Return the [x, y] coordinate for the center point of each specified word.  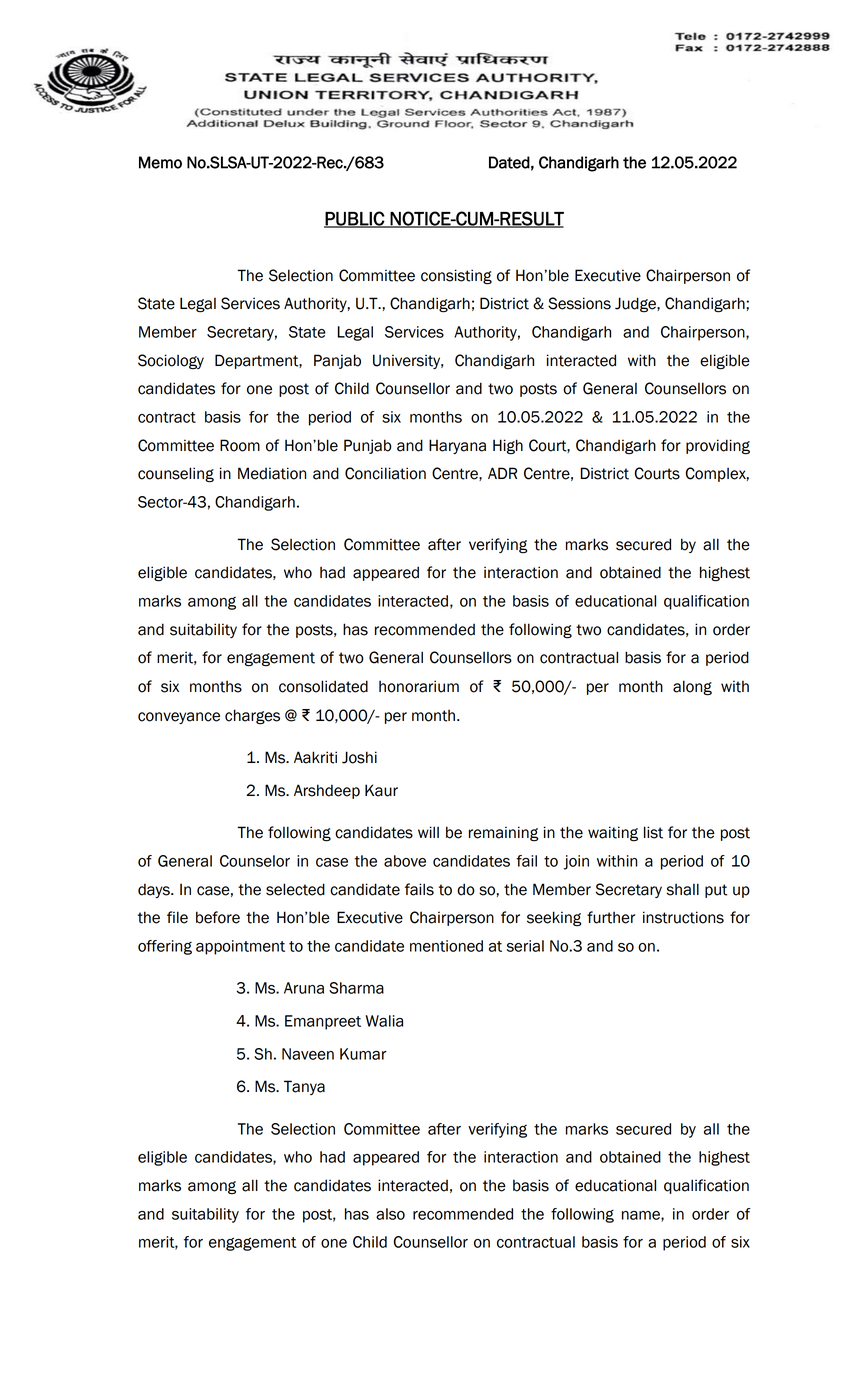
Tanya [304, 1087]
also [390, 1214]
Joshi [359, 757]
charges [252, 717]
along [692, 688]
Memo [160, 162]
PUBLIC [355, 219]
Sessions [579, 303]
